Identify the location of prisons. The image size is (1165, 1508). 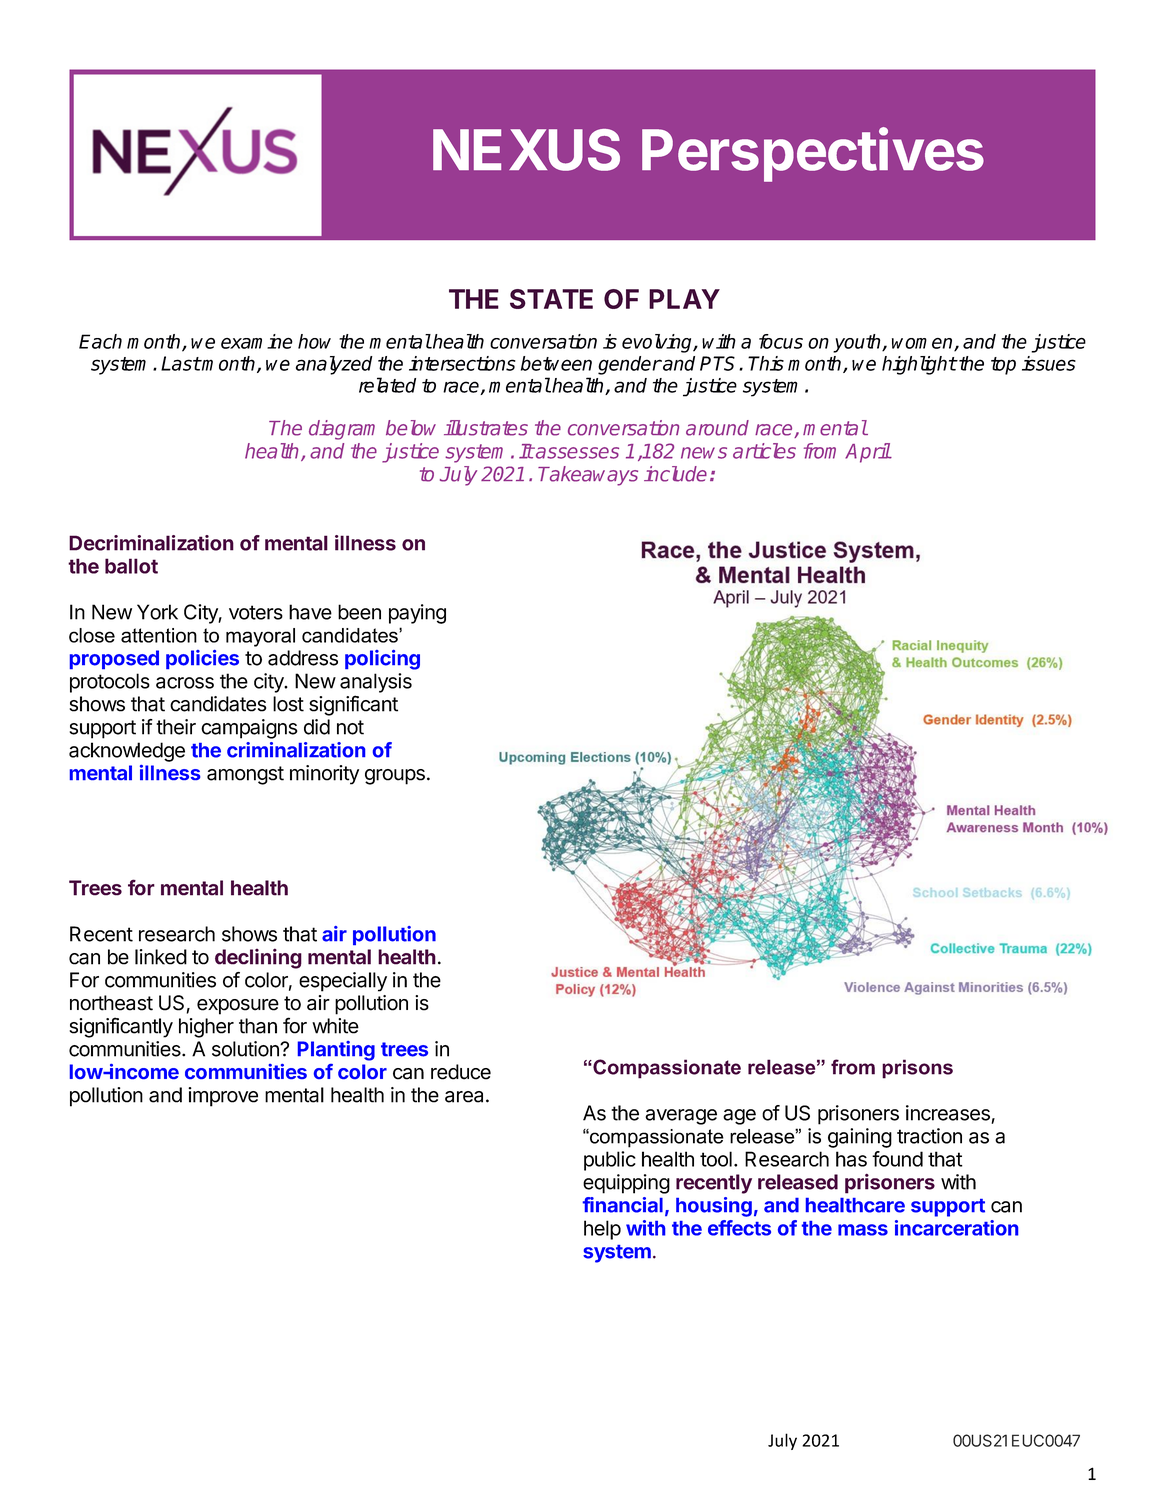
(917, 1069).
